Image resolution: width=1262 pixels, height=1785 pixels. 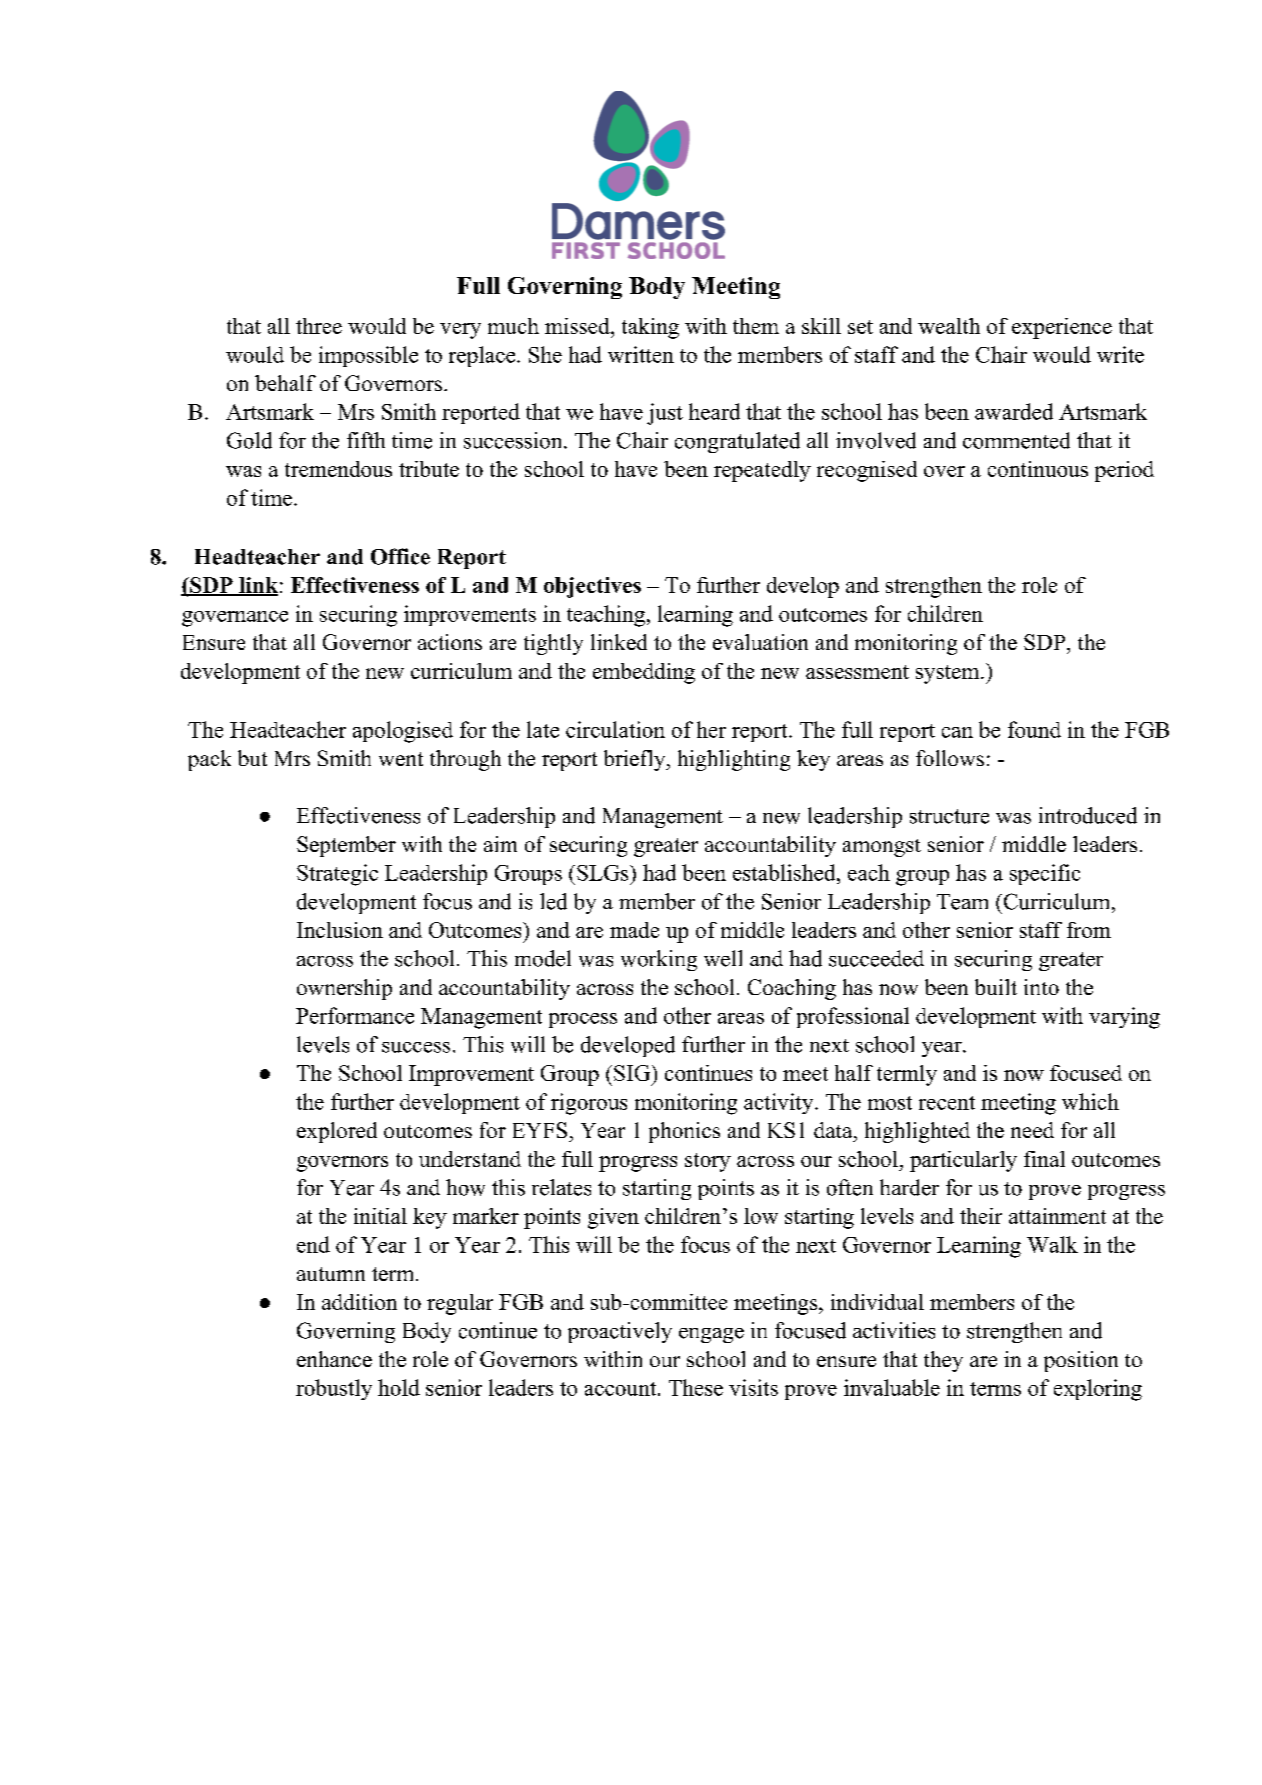 I want to click on enhance, so click(x=334, y=1359).
